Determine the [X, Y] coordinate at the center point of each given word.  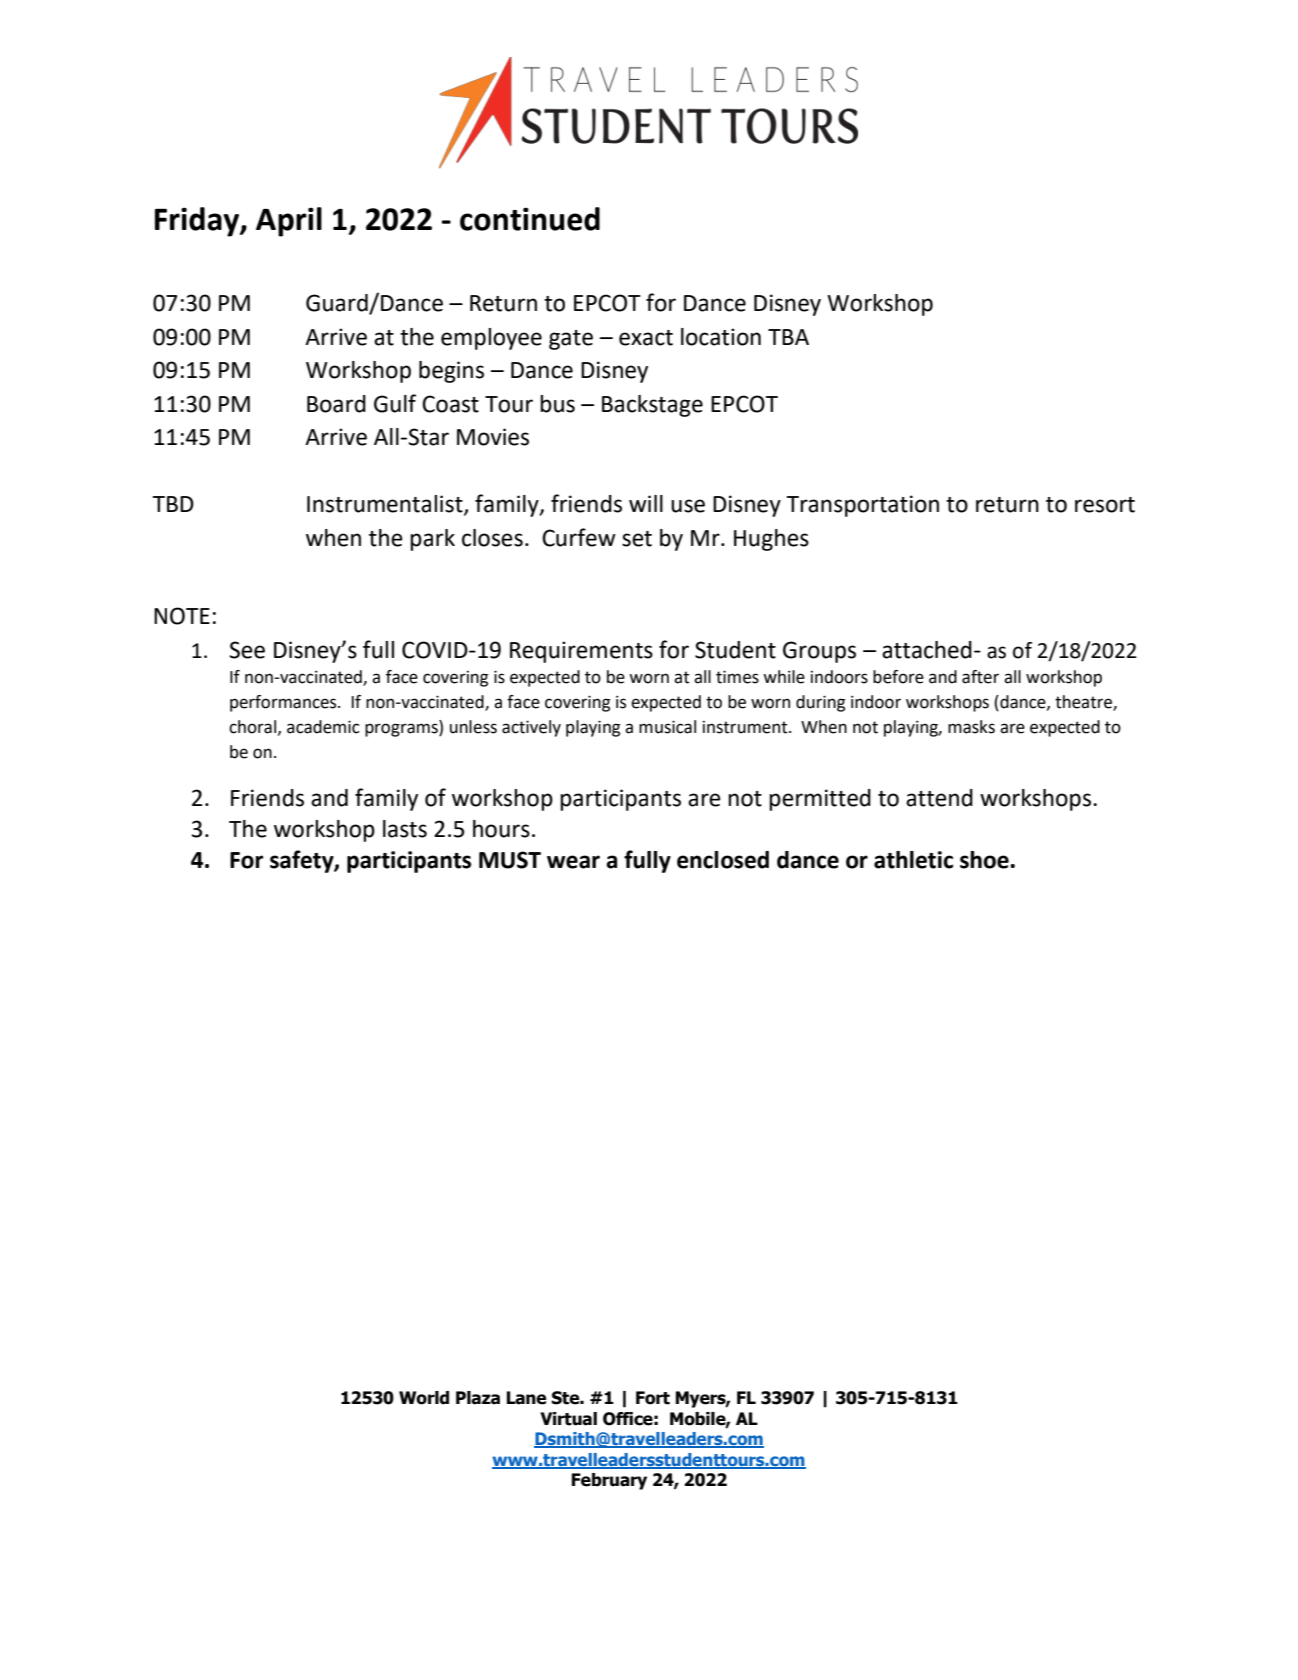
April [289, 222]
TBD [173, 504]
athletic [913, 860]
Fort [653, 1398]
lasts [405, 829]
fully [647, 861]
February [609, 1481]
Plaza [478, 1398]
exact [646, 338]
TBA [788, 337]
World [424, 1398]
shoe [985, 860]
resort [1105, 505]
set [637, 539]
